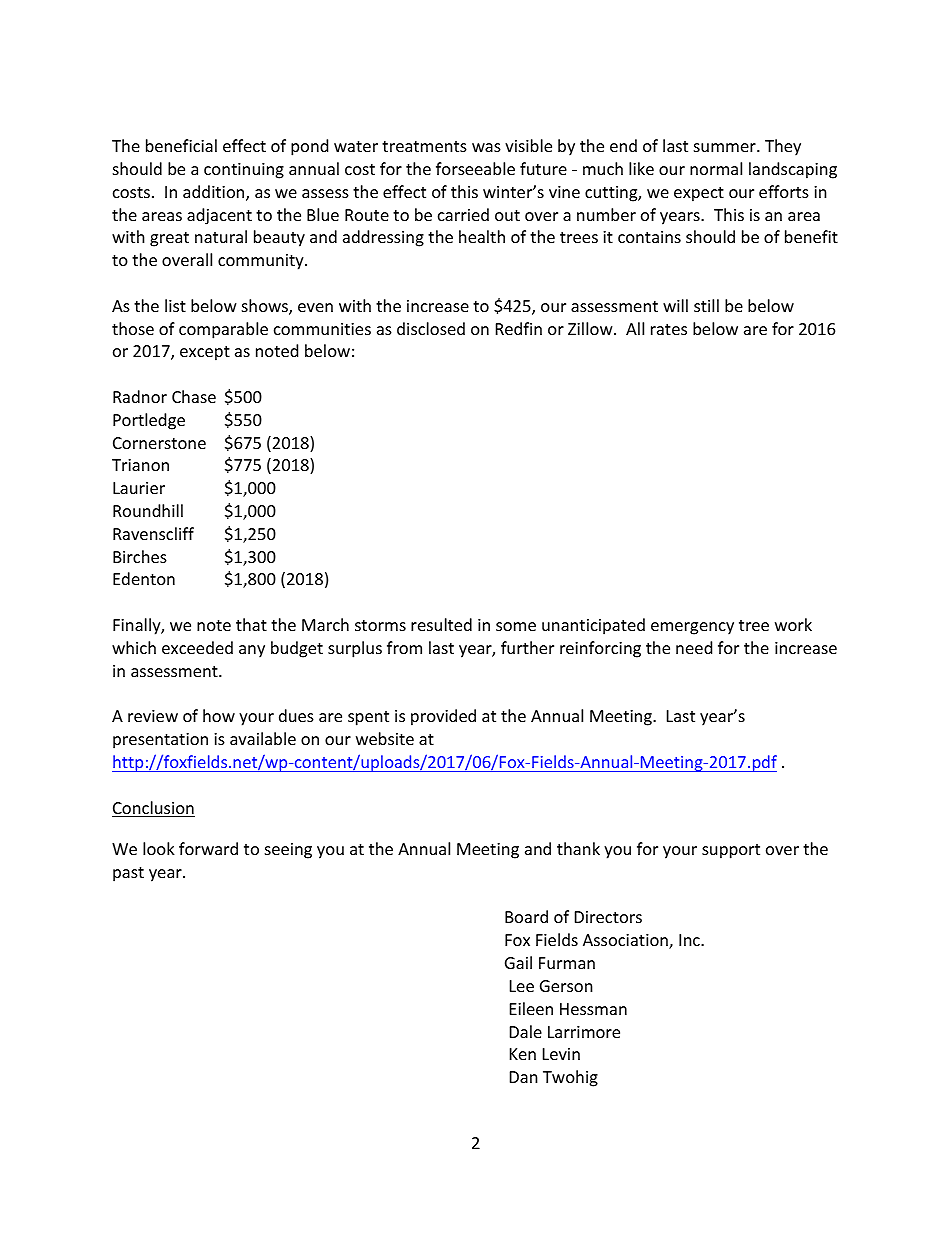  I want to click on emergency, so click(692, 628).
